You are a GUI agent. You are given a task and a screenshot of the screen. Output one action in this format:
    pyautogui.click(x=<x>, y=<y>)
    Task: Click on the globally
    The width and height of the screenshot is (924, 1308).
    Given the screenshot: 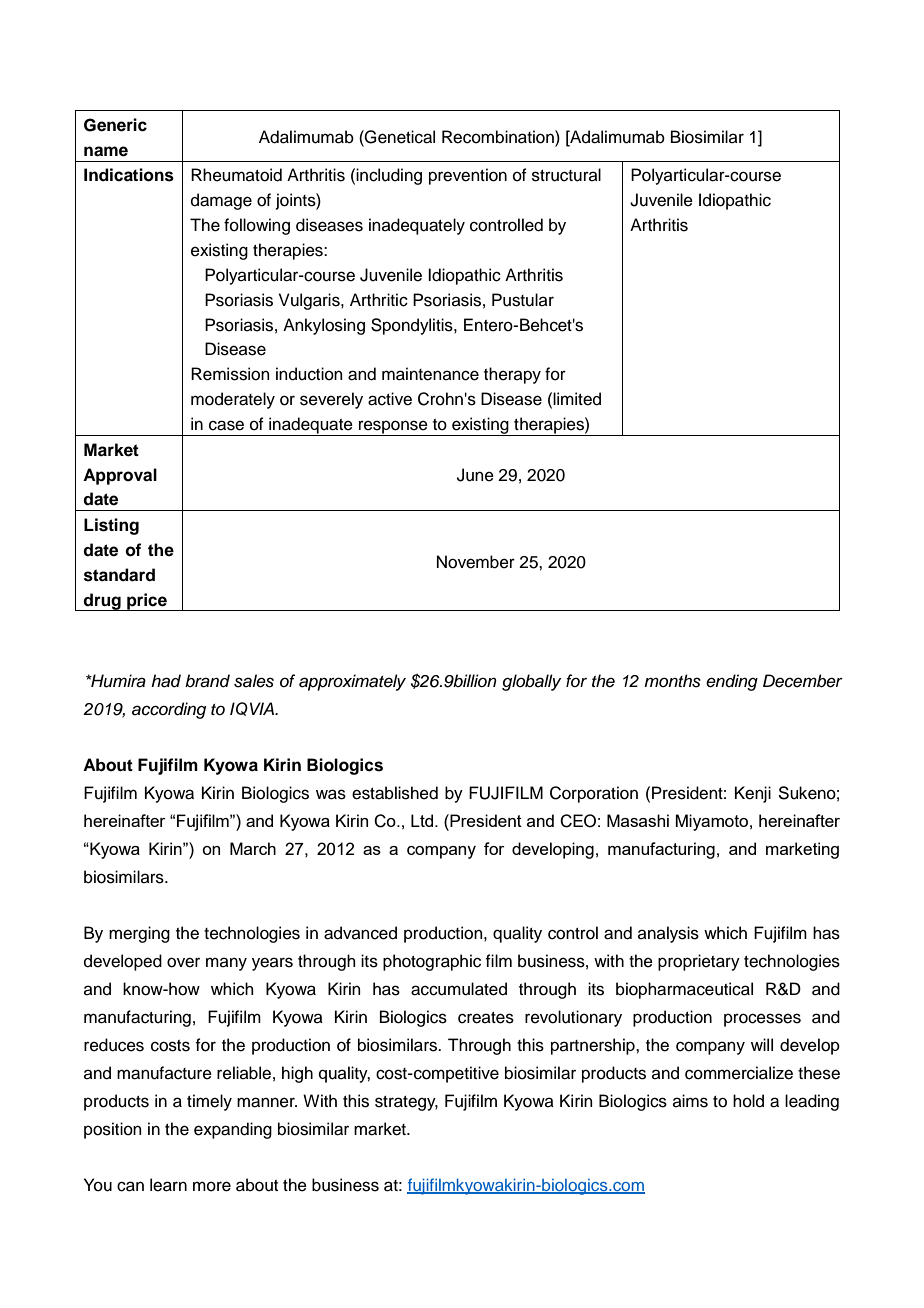 What is the action you would take?
    pyautogui.click(x=531, y=682)
